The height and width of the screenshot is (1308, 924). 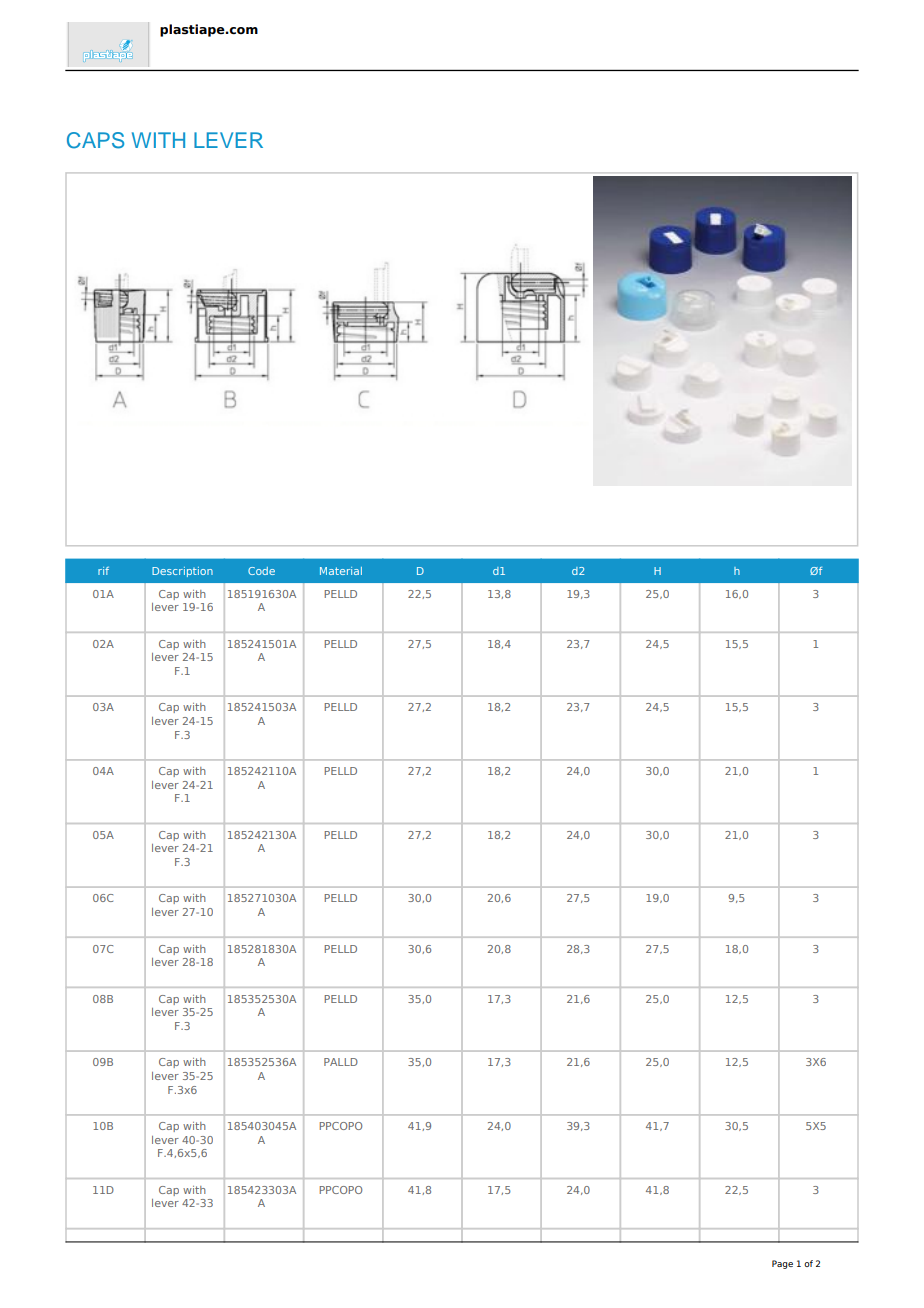 What do you see at coordinates (103, 571) in the screenshot?
I see `rif` at bounding box center [103, 571].
